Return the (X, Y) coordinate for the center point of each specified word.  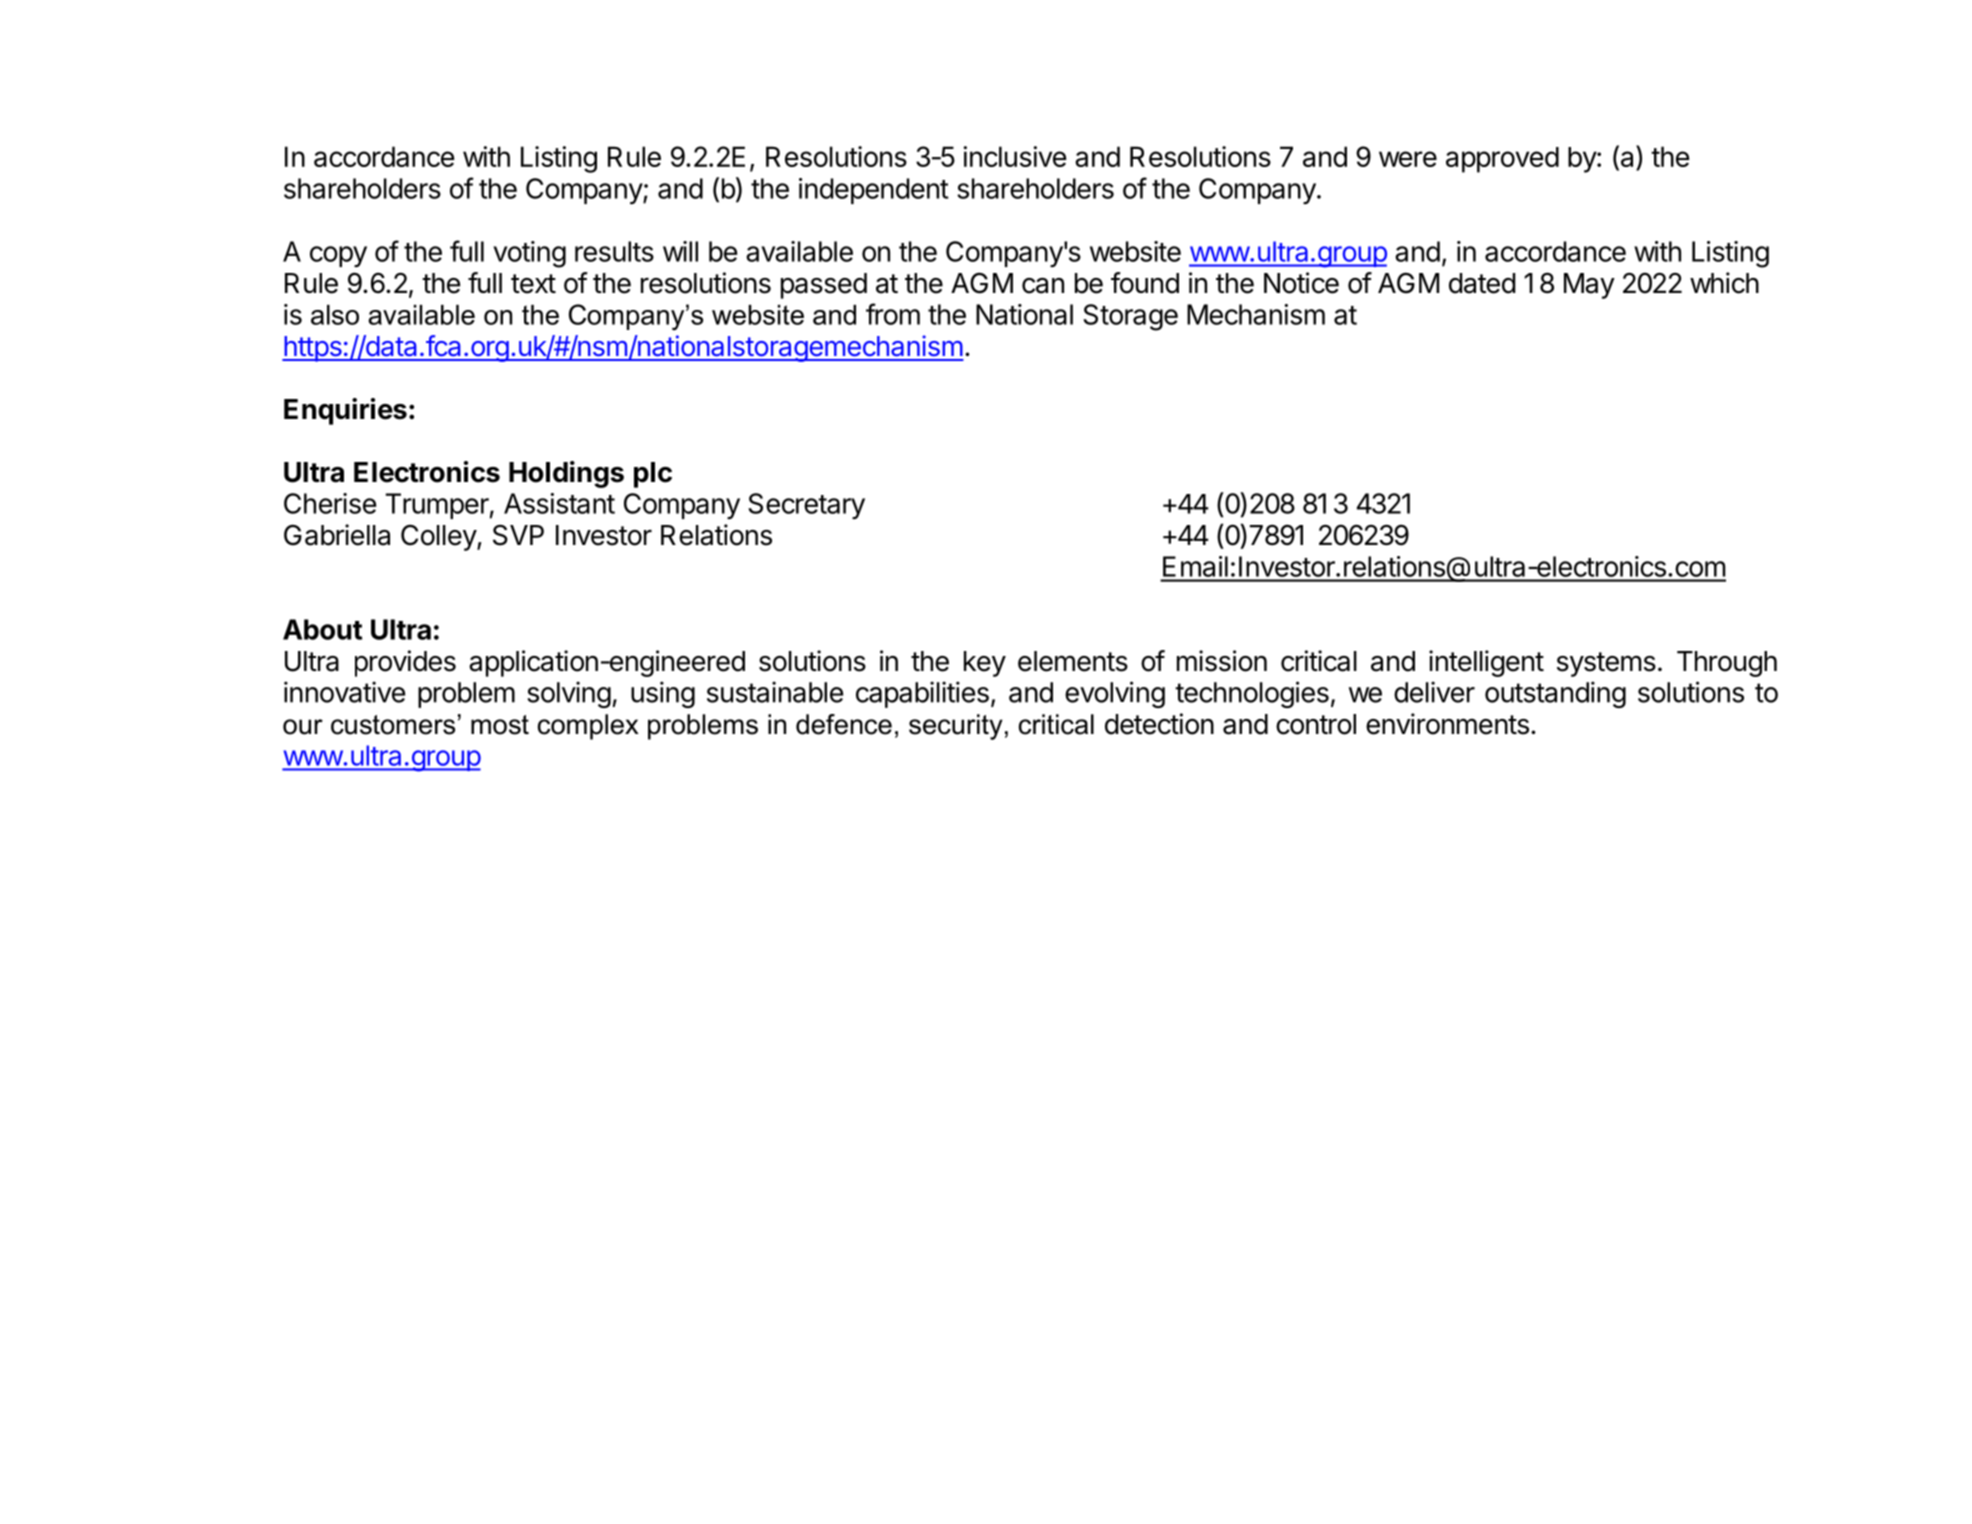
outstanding (1555, 694)
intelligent (1486, 663)
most (500, 725)
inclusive (1014, 156)
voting (529, 254)
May (1589, 286)
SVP (518, 535)
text (533, 284)
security (956, 727)
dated (1482, 283)
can (1043, 286)
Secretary (806, 506)
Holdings (566, 474)
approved (1502, 160)
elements (1073, 661)
